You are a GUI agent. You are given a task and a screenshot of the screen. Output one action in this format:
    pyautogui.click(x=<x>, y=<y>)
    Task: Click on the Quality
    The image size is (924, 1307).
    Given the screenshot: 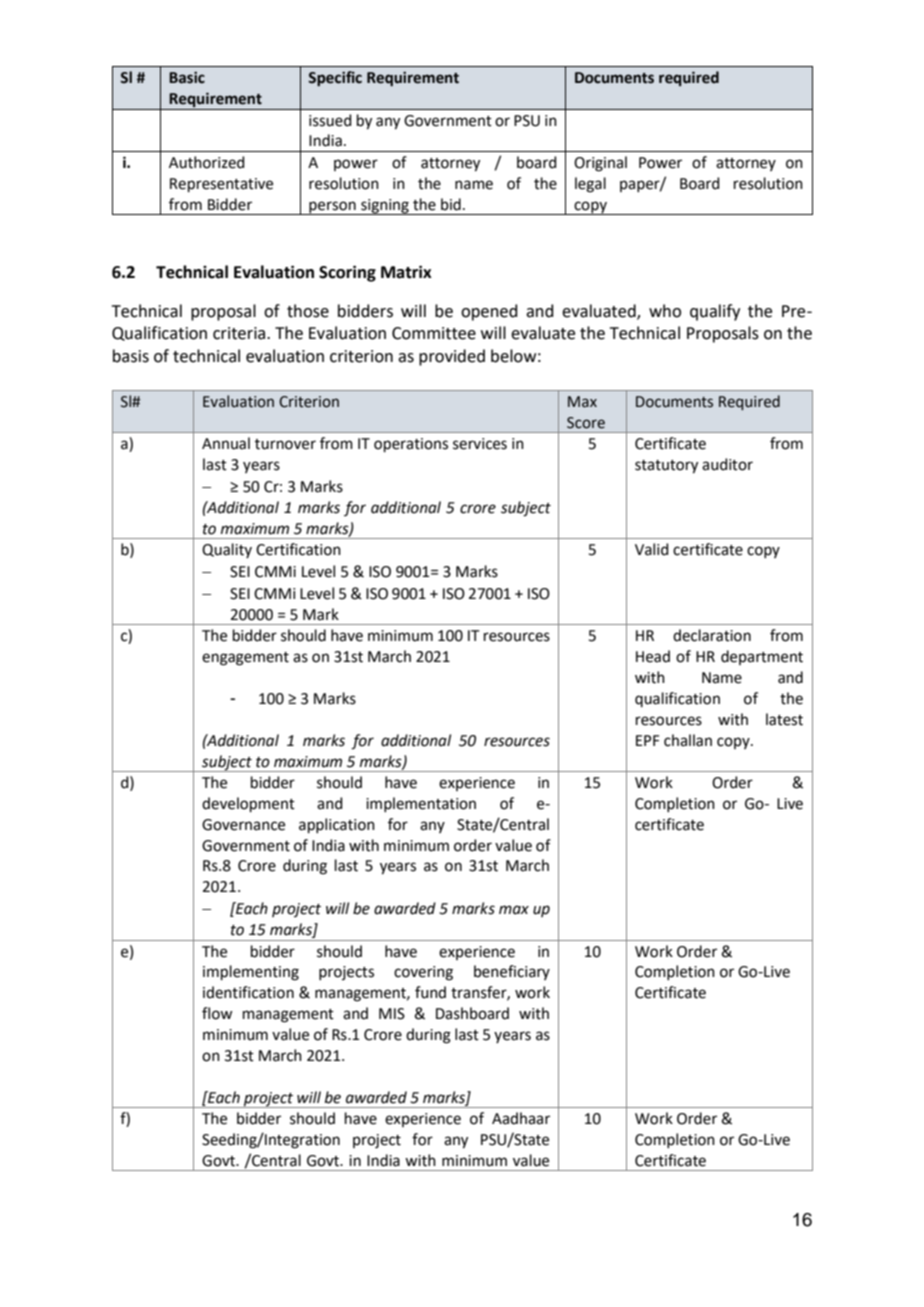 What is the action you would take?
    pyautogui.click(x=227, y=550)
